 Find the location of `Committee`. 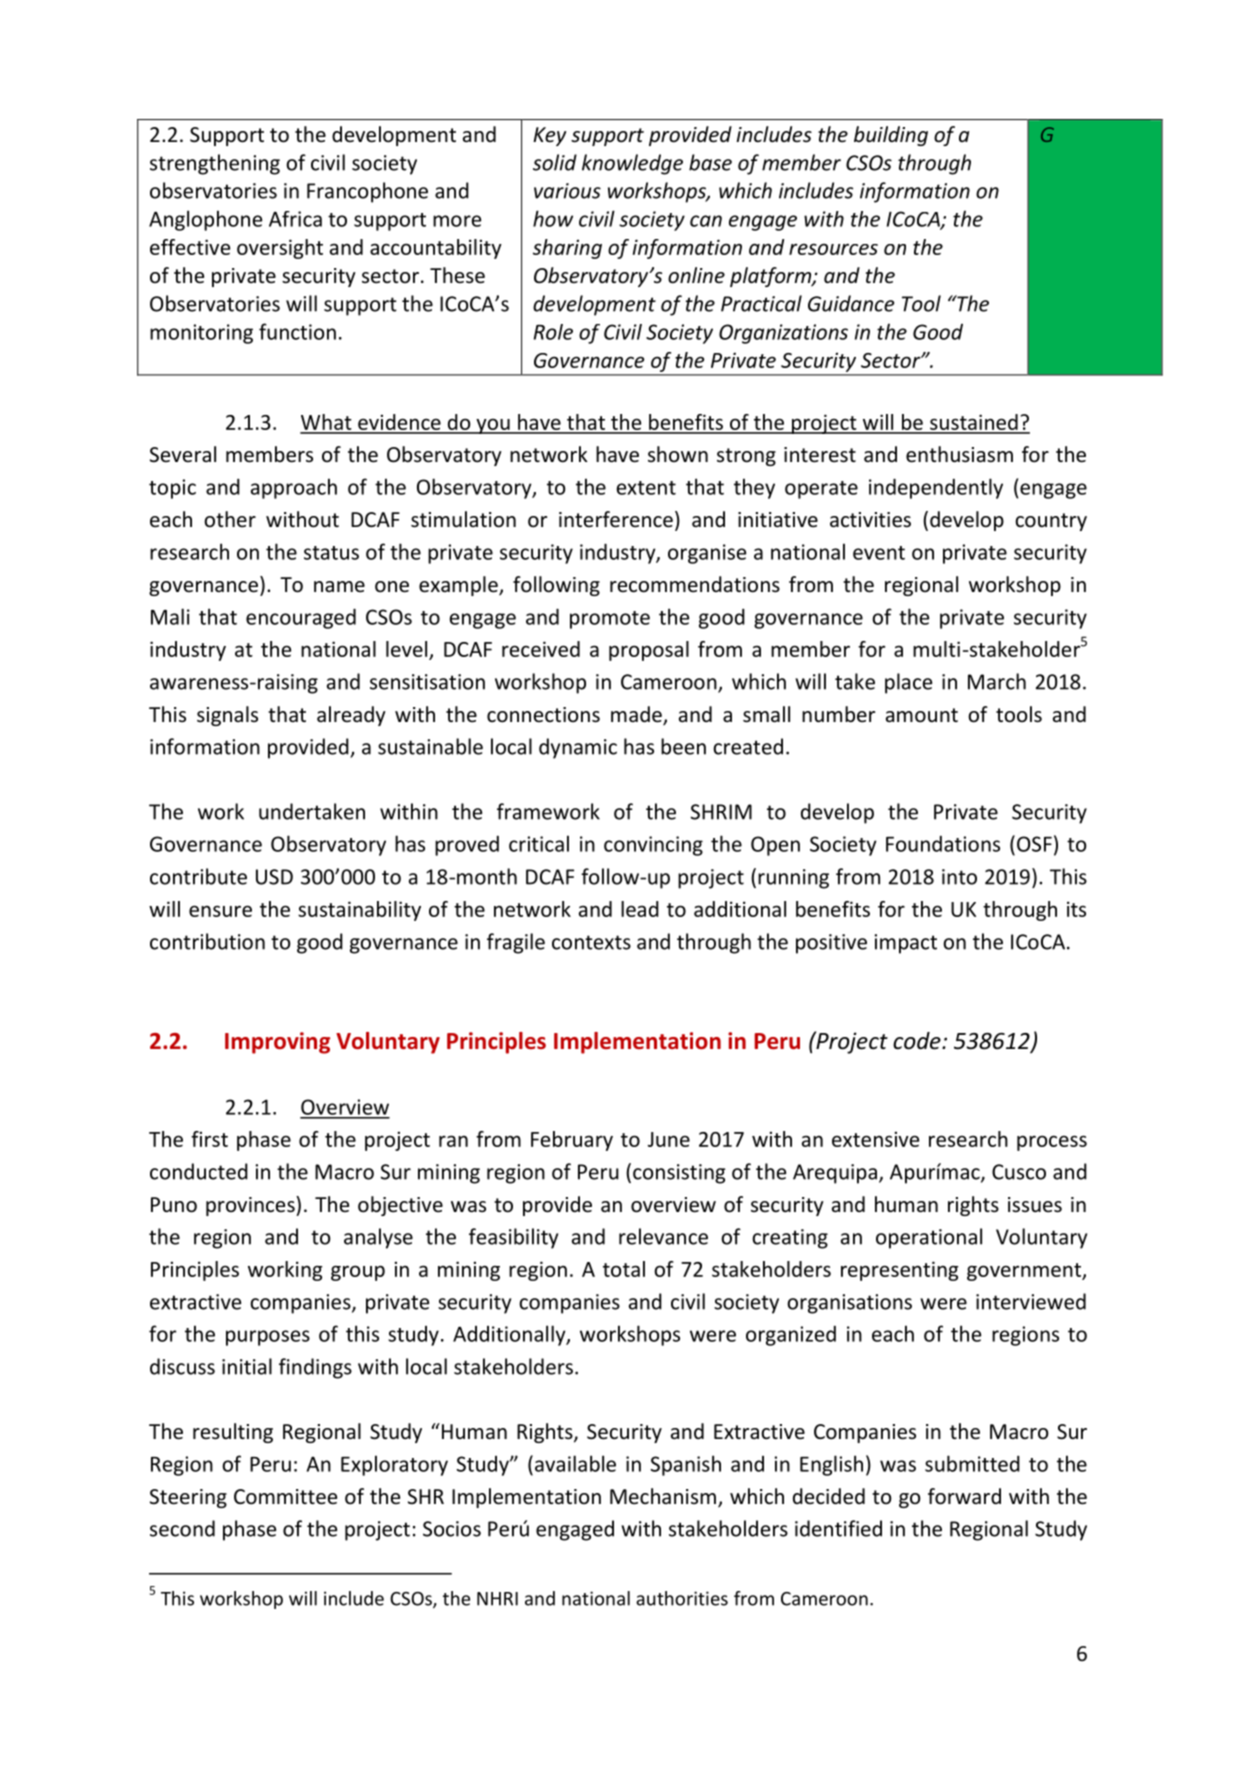

Committee is located at coordinates (285, 1497).
